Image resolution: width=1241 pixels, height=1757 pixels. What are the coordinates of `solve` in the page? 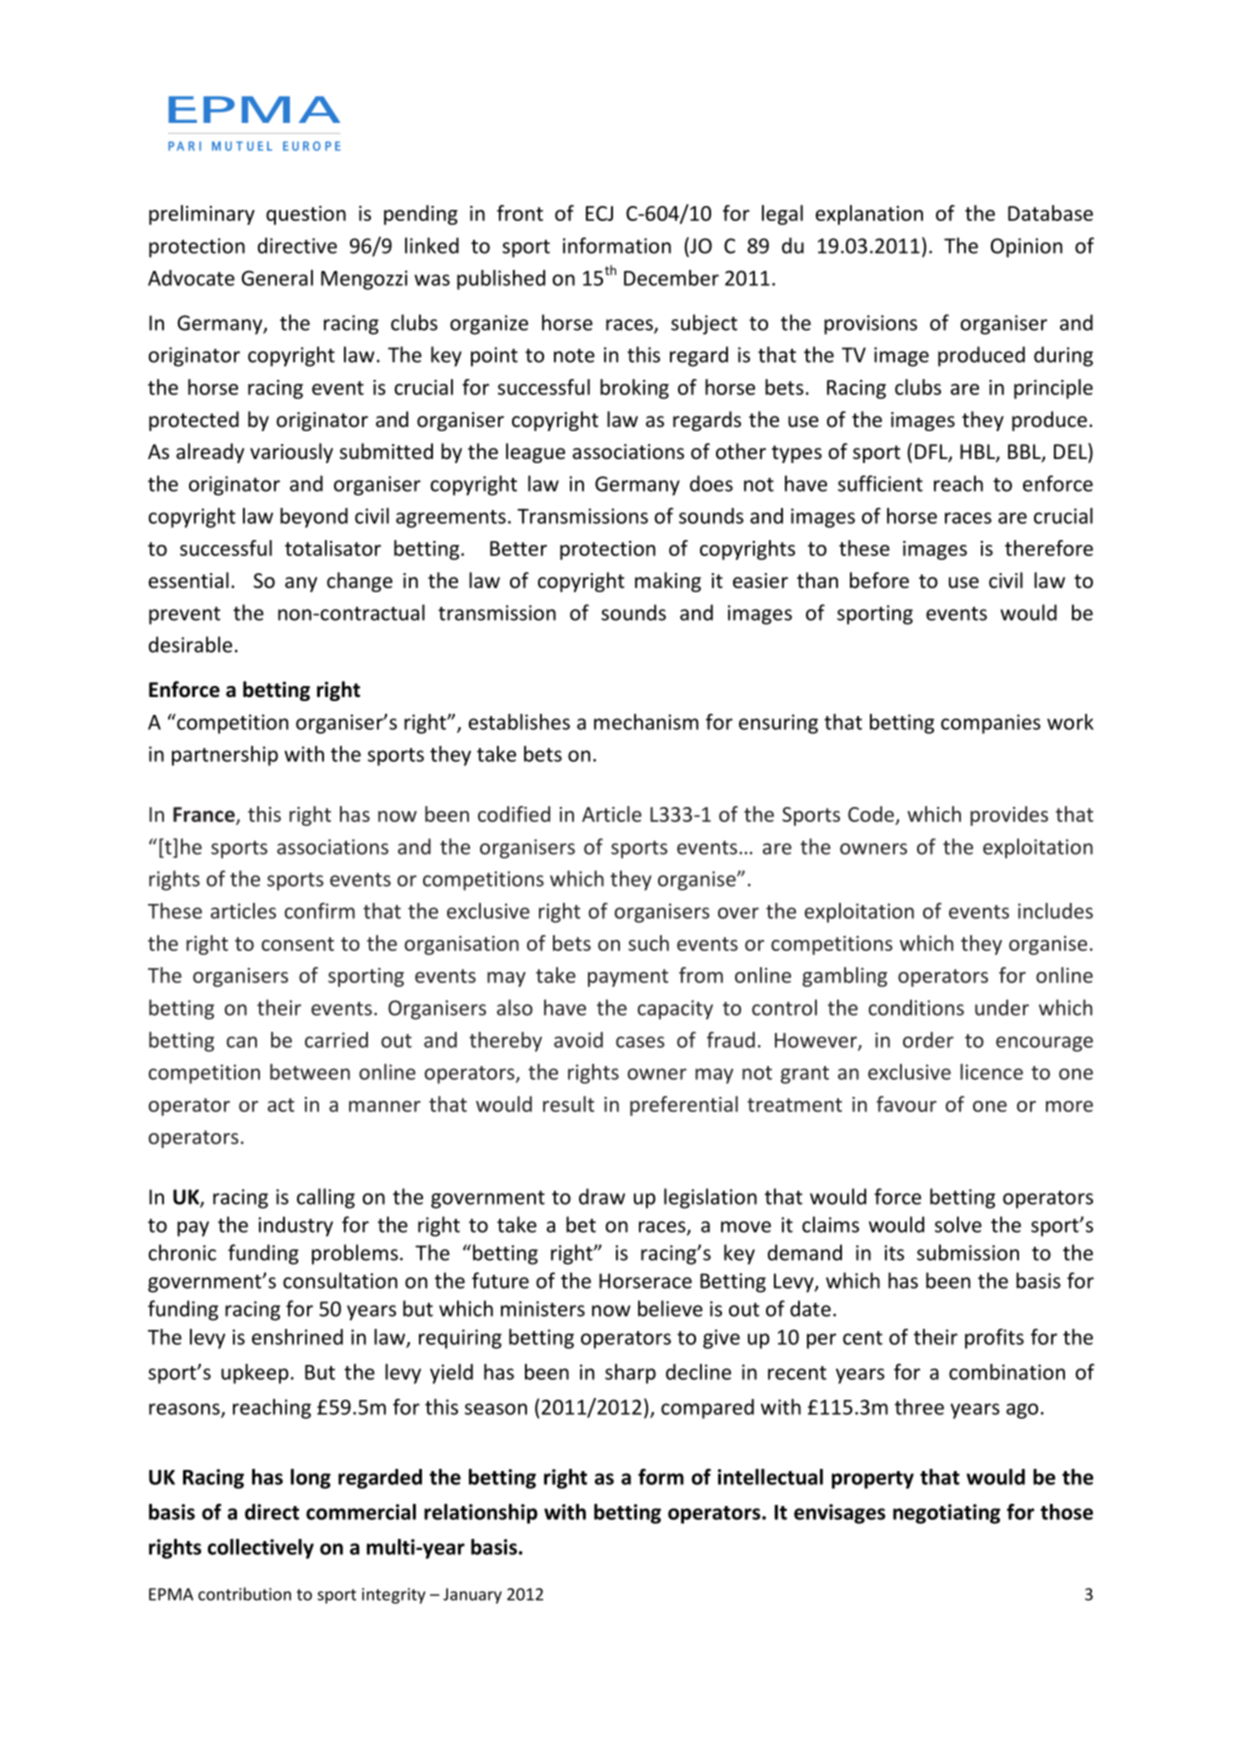 It's located at (958, 1224).
